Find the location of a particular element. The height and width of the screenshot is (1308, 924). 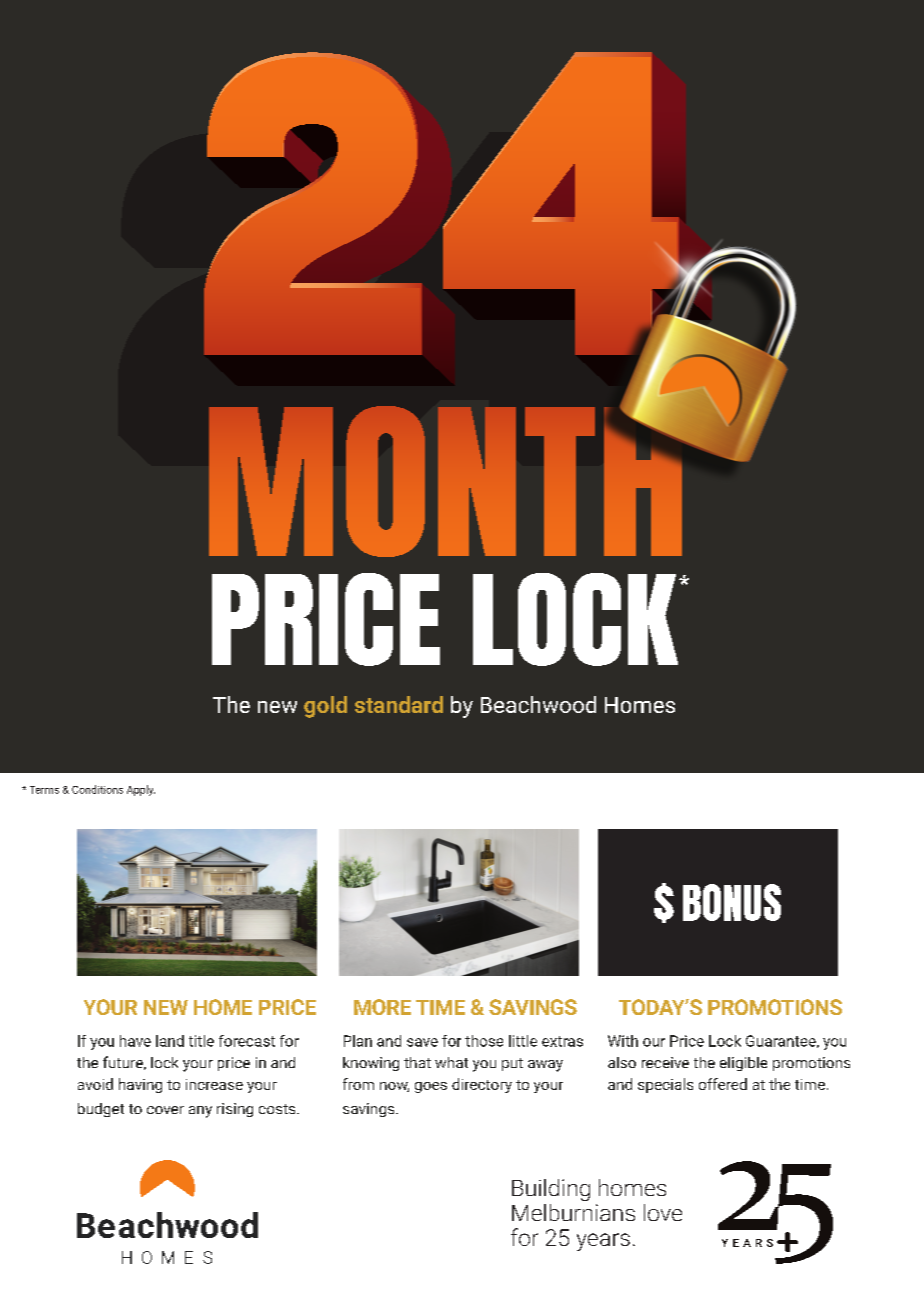

With is located at coordinates (623, 1041).
